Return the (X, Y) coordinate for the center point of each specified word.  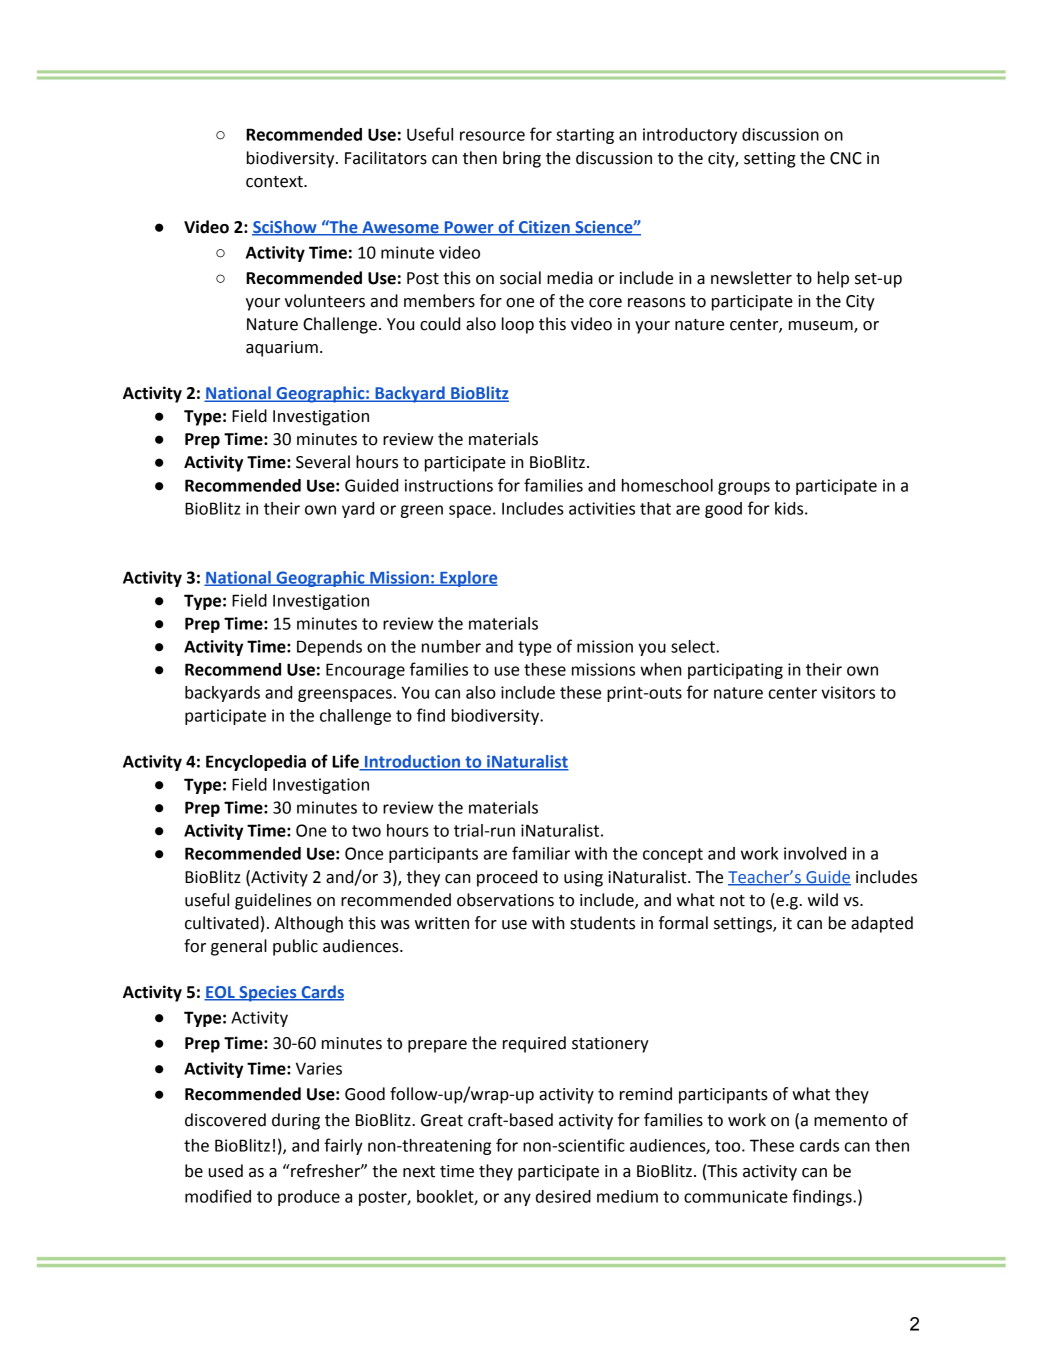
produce (309, 1198)
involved (815, 853)
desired (563, 1196)
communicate (736, 1196)
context (275, 182)
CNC (846, 158)
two (366, 831)
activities (602, 508)
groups (744, 488)
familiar (541, 853)
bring (522, 159)
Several (323, 462)
